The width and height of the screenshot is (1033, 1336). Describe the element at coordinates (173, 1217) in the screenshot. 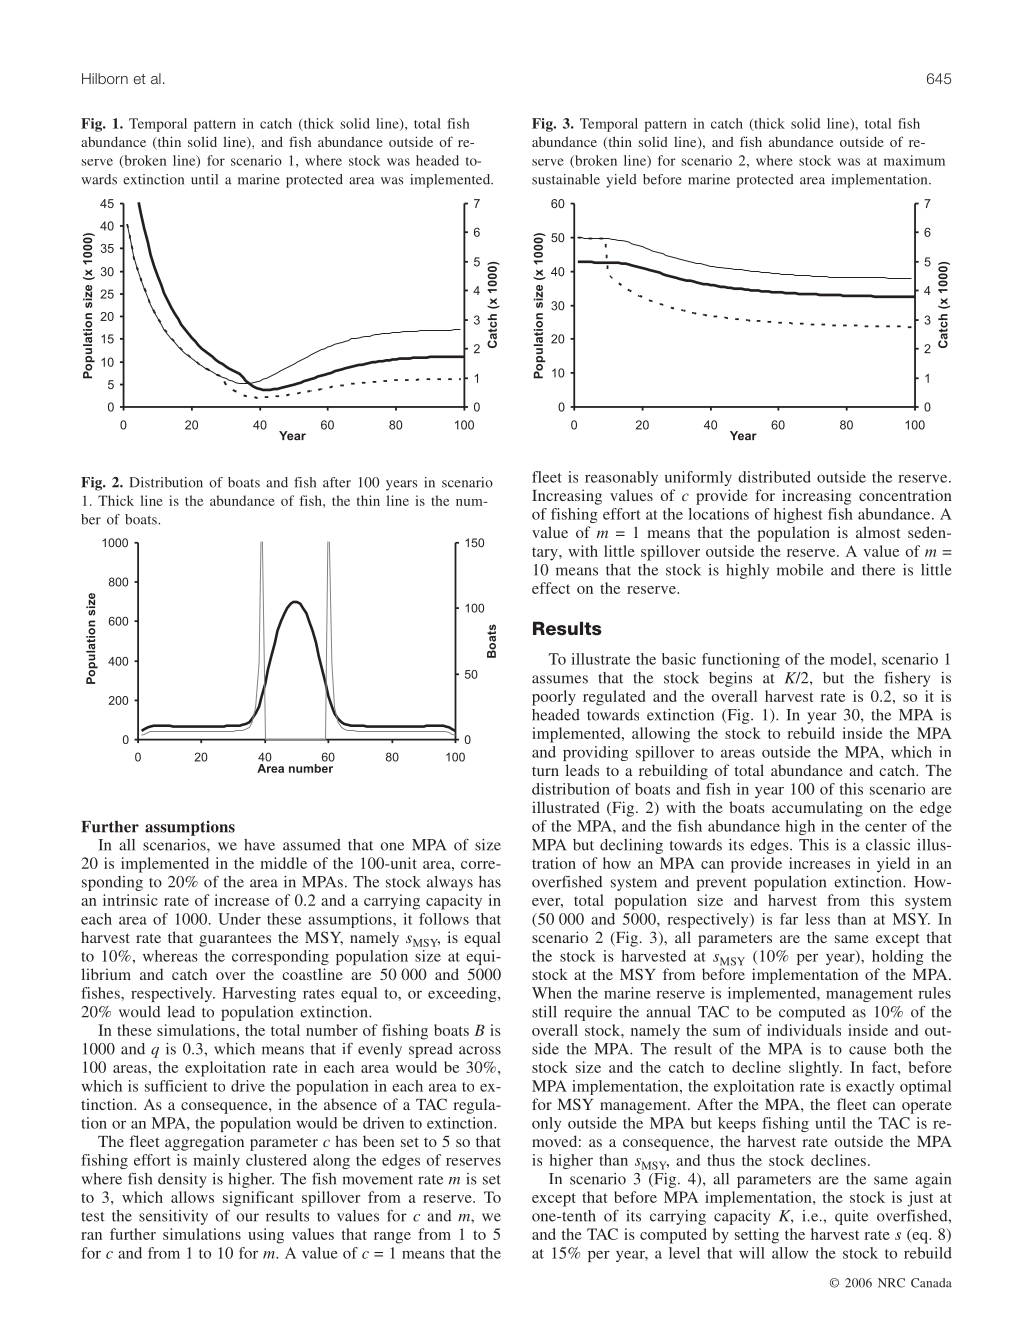

I see `sensitivity` at that location.
